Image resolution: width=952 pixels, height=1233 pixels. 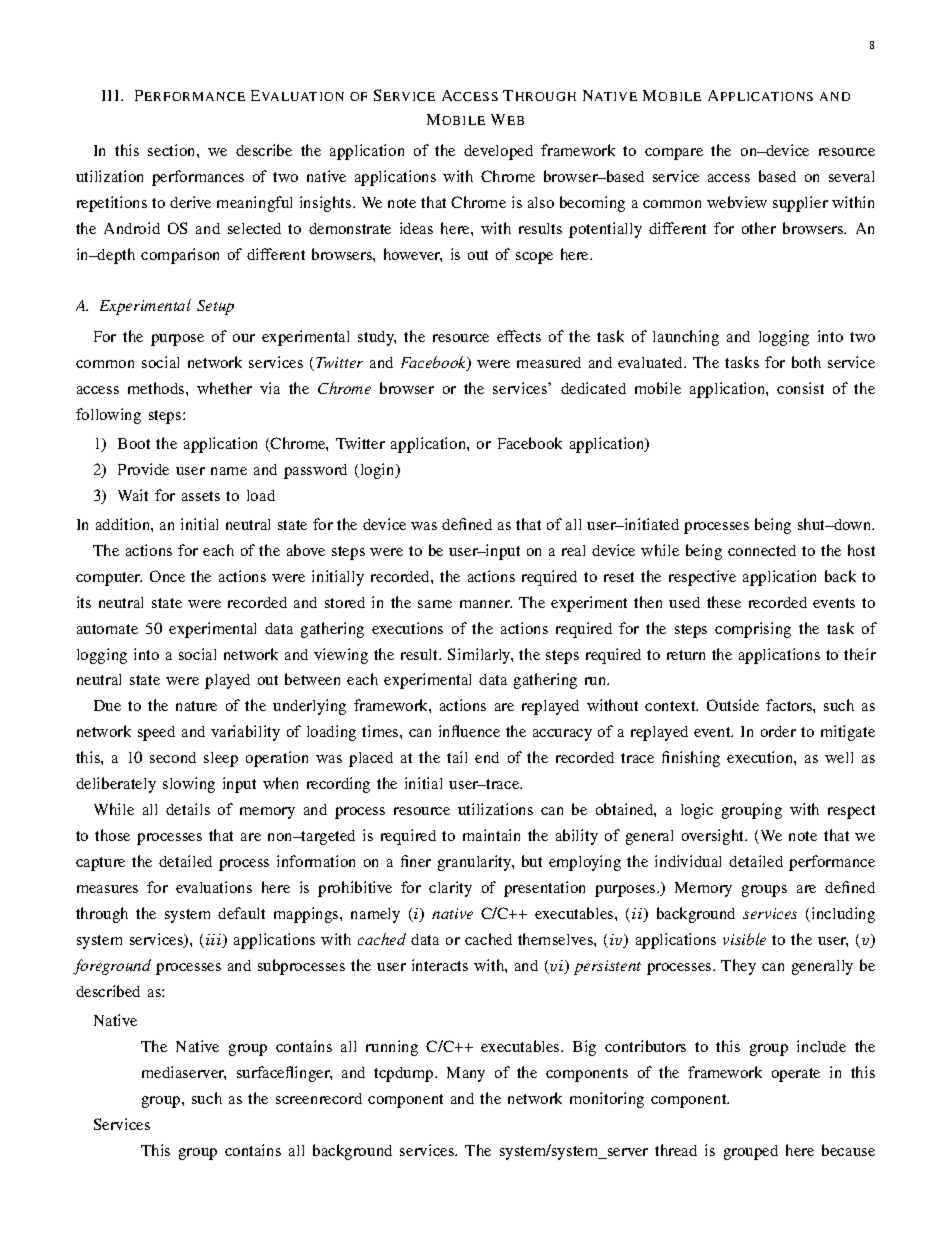 I want to click on clarity, so click(x=450, y=889).
